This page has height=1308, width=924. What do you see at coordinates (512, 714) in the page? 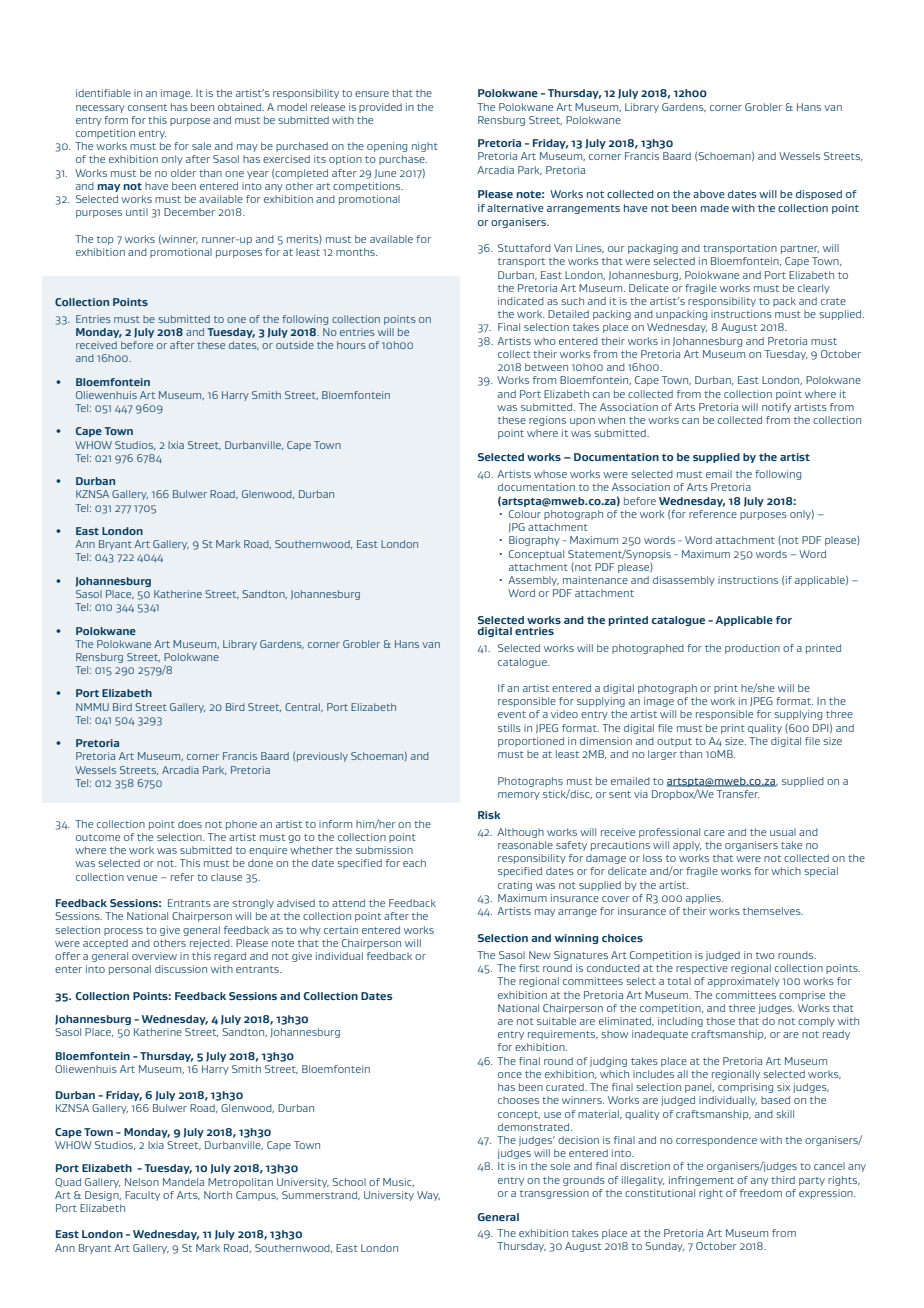
I see `event` at bounding box center [512, 714].
